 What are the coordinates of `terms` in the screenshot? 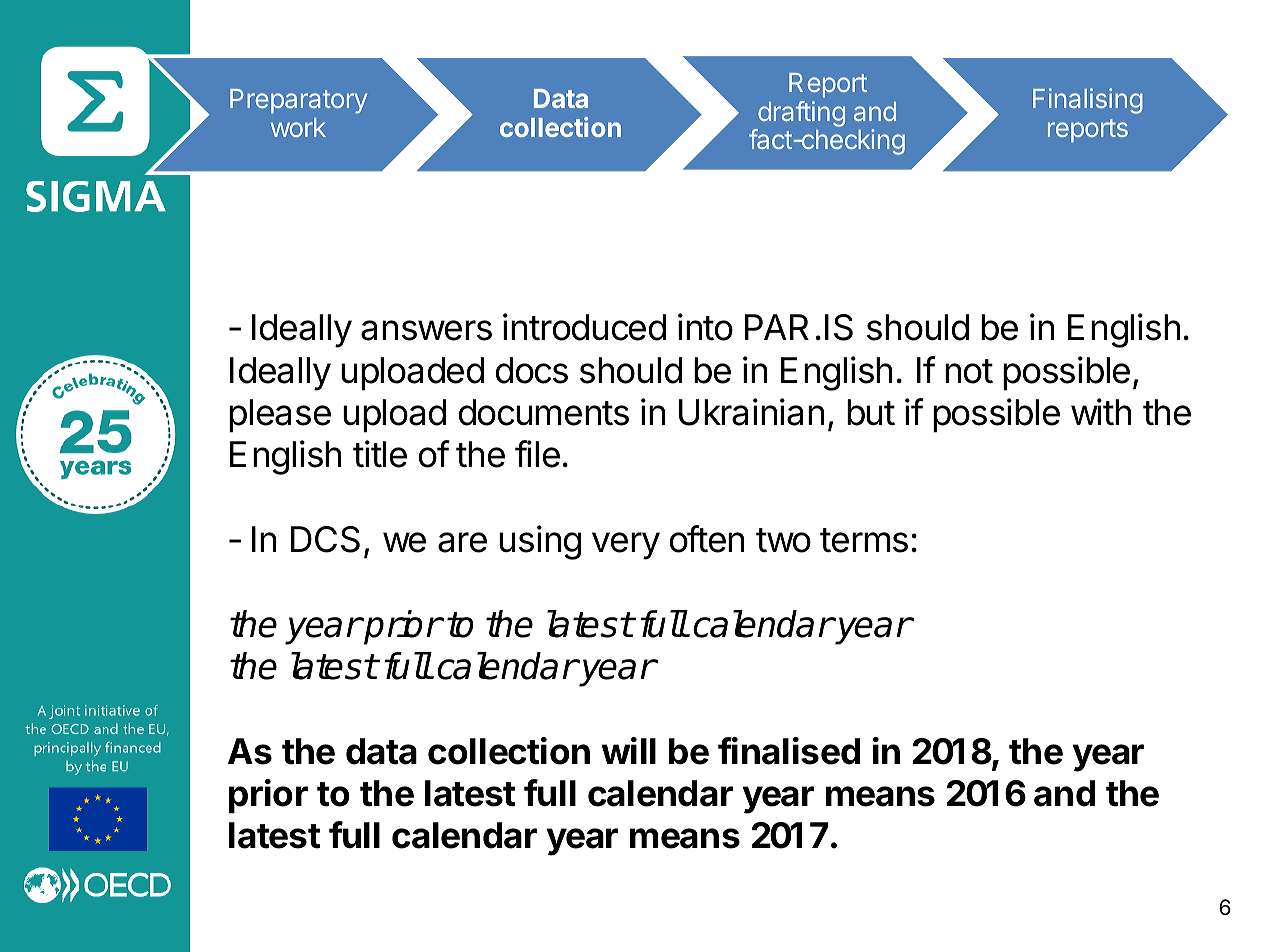 It's located at (864, 540).
